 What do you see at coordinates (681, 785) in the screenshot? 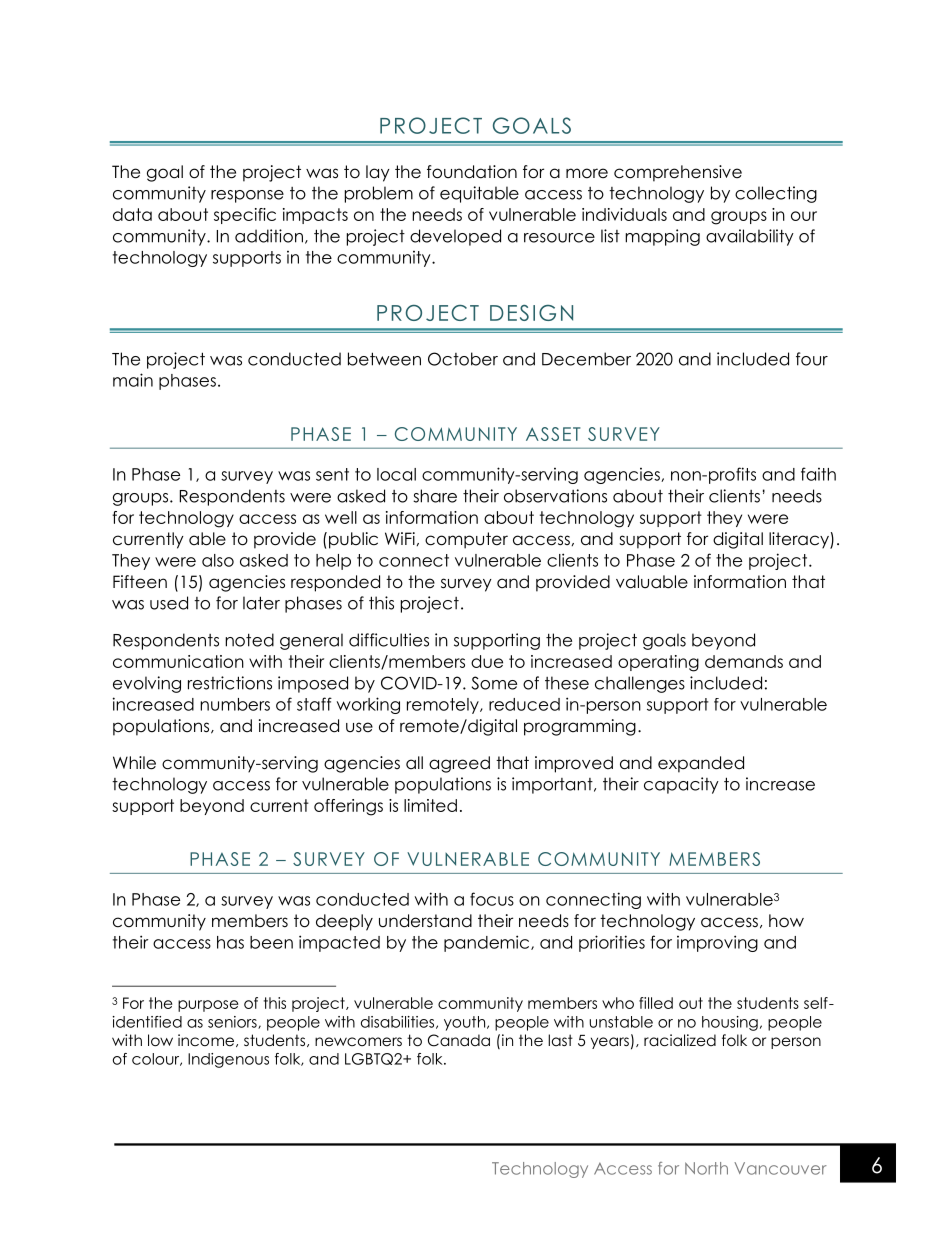
I see `capacity` at bounding box center [681, 785].
